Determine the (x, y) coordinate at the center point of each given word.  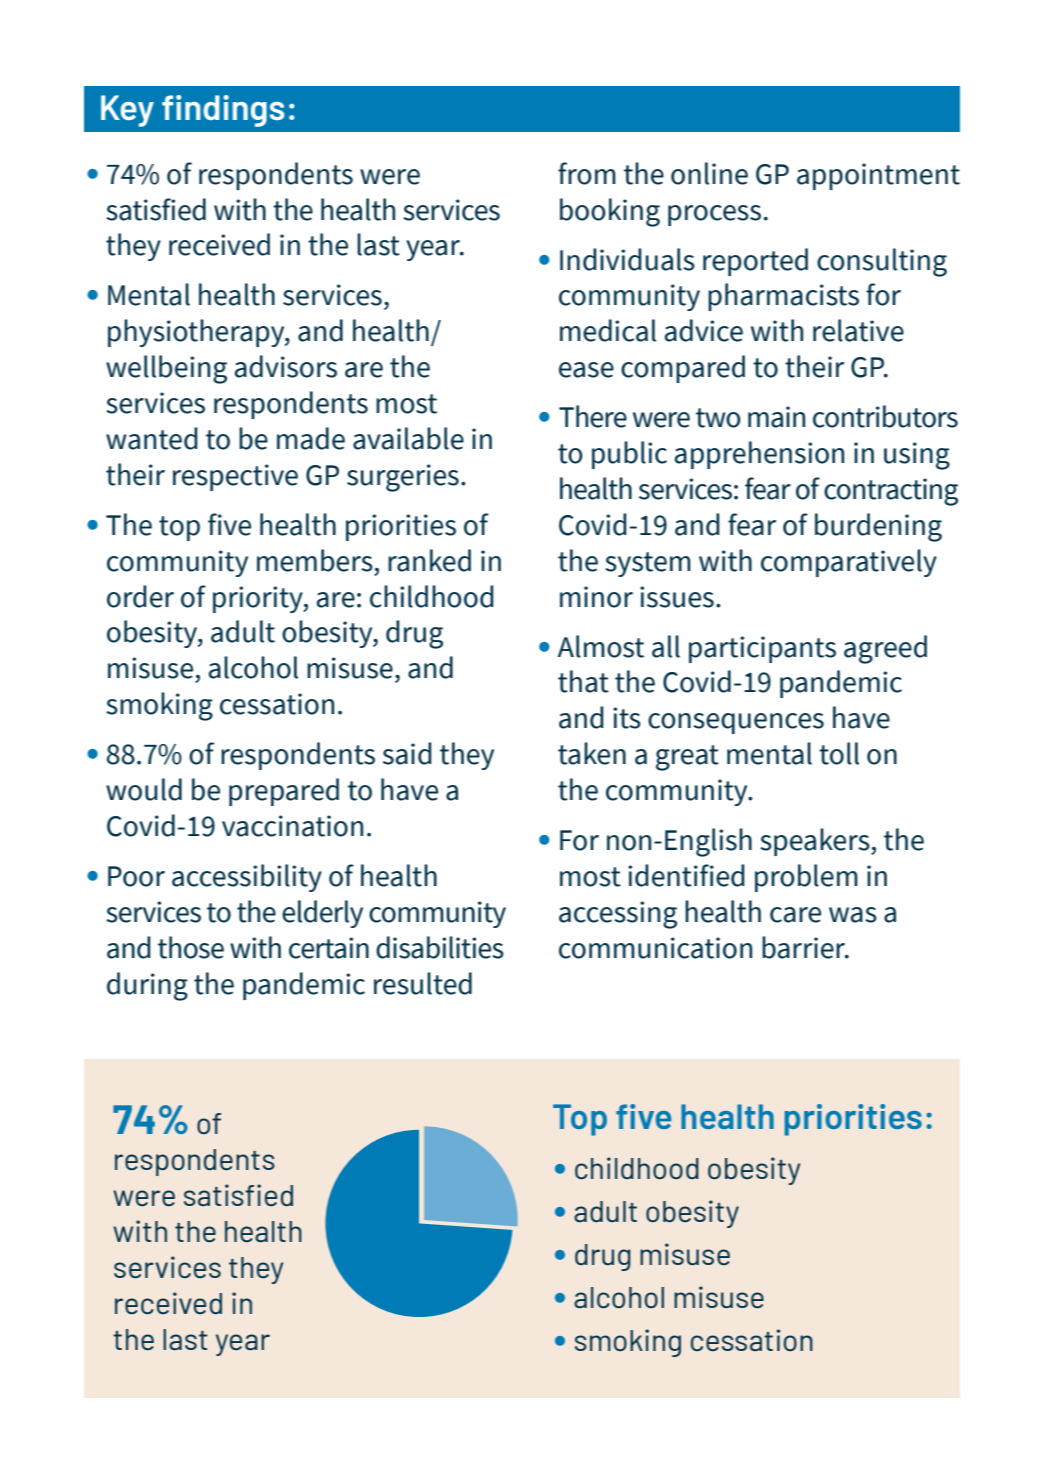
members (315, 560)
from (587, 173)
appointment (878, 176)
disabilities (440, 947)
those (191, 947)
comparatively (849, 563)
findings (223, 111)
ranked (429, 560)
